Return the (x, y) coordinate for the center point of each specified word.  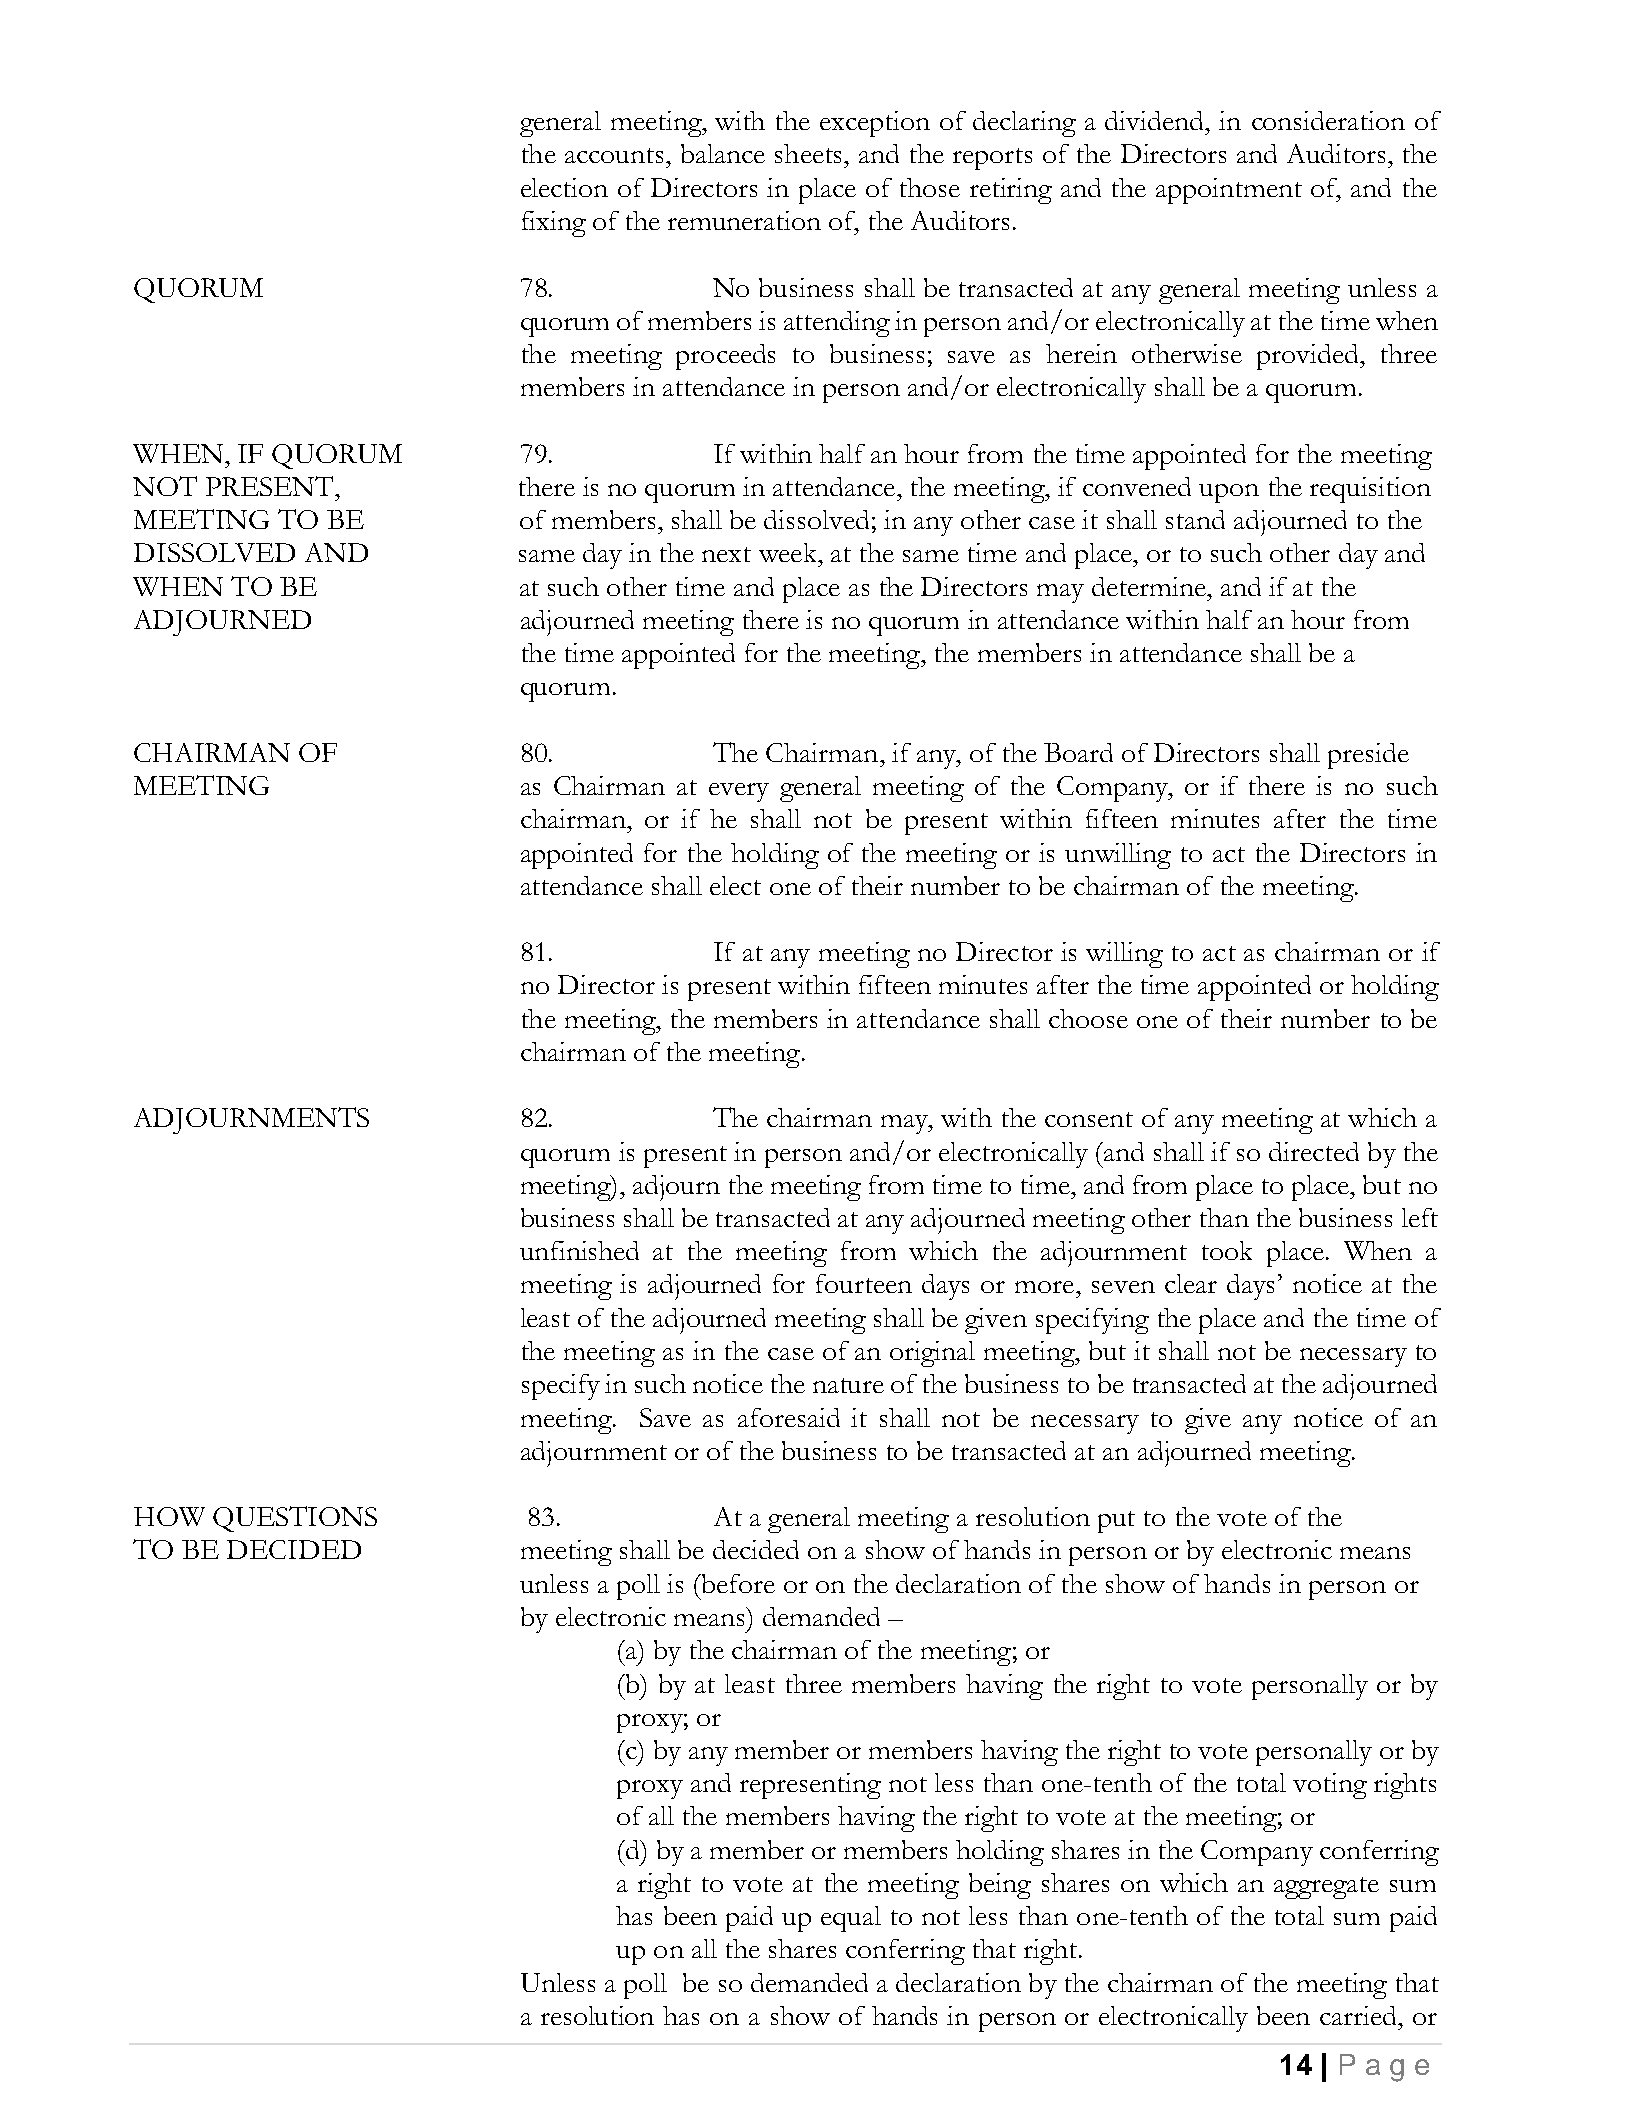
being (1000, 1886)
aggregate (1326, 1888)
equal (851, 1919)
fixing (554, 224)
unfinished (579, 1250)
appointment (1229, 191)
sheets (808, 153)
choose (1088, 1018)
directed (1314, 1151)
